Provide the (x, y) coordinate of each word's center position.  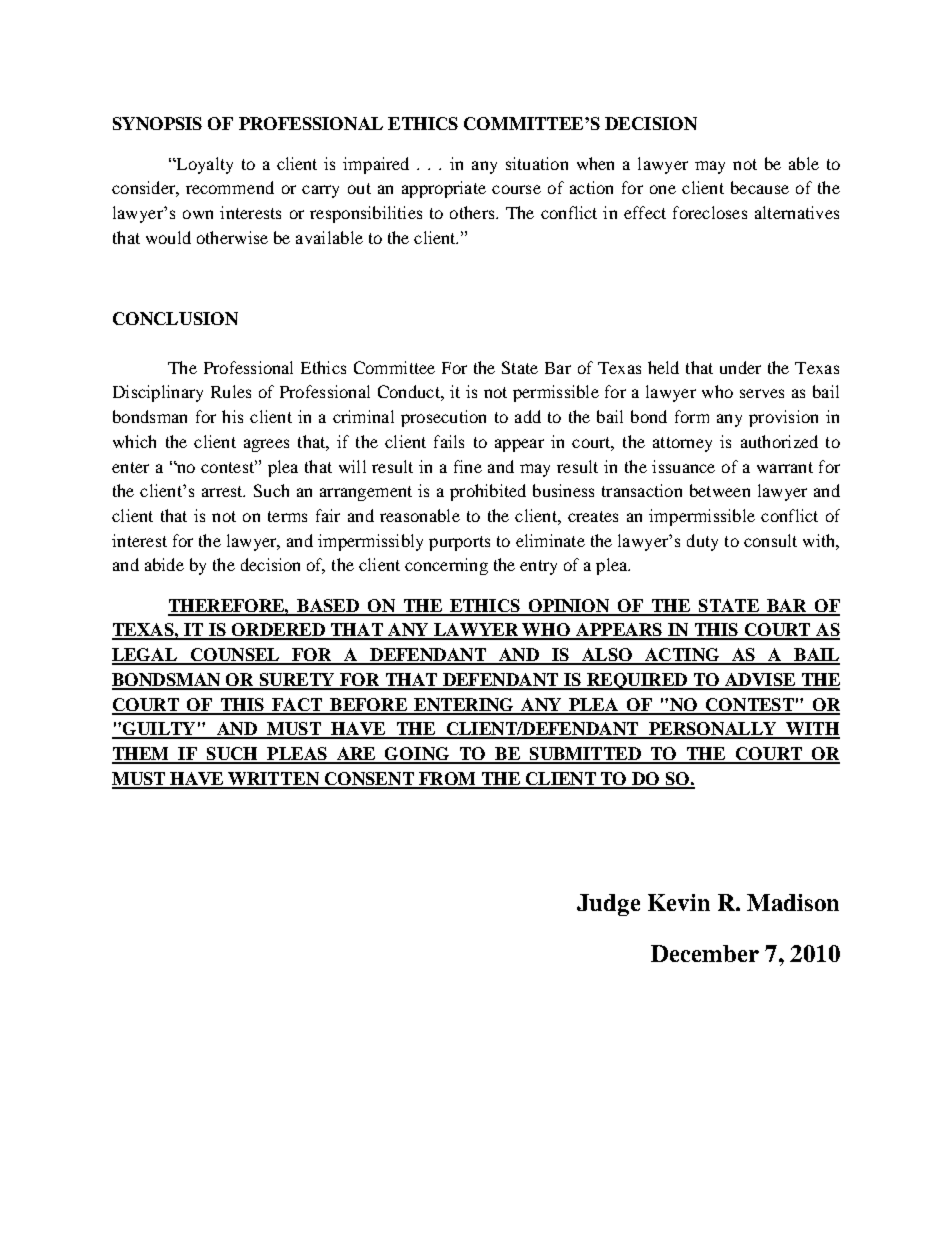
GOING (418, 755)
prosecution (443, 418)
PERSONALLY (713, 730)
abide (164, 564)
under (740, 367)
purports (459, 543)
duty (702, 542)
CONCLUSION (175, 318)
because (760, 187)
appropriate (444, 189)
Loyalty (203, 165)
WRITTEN (274, 780)
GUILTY (159, 730)
